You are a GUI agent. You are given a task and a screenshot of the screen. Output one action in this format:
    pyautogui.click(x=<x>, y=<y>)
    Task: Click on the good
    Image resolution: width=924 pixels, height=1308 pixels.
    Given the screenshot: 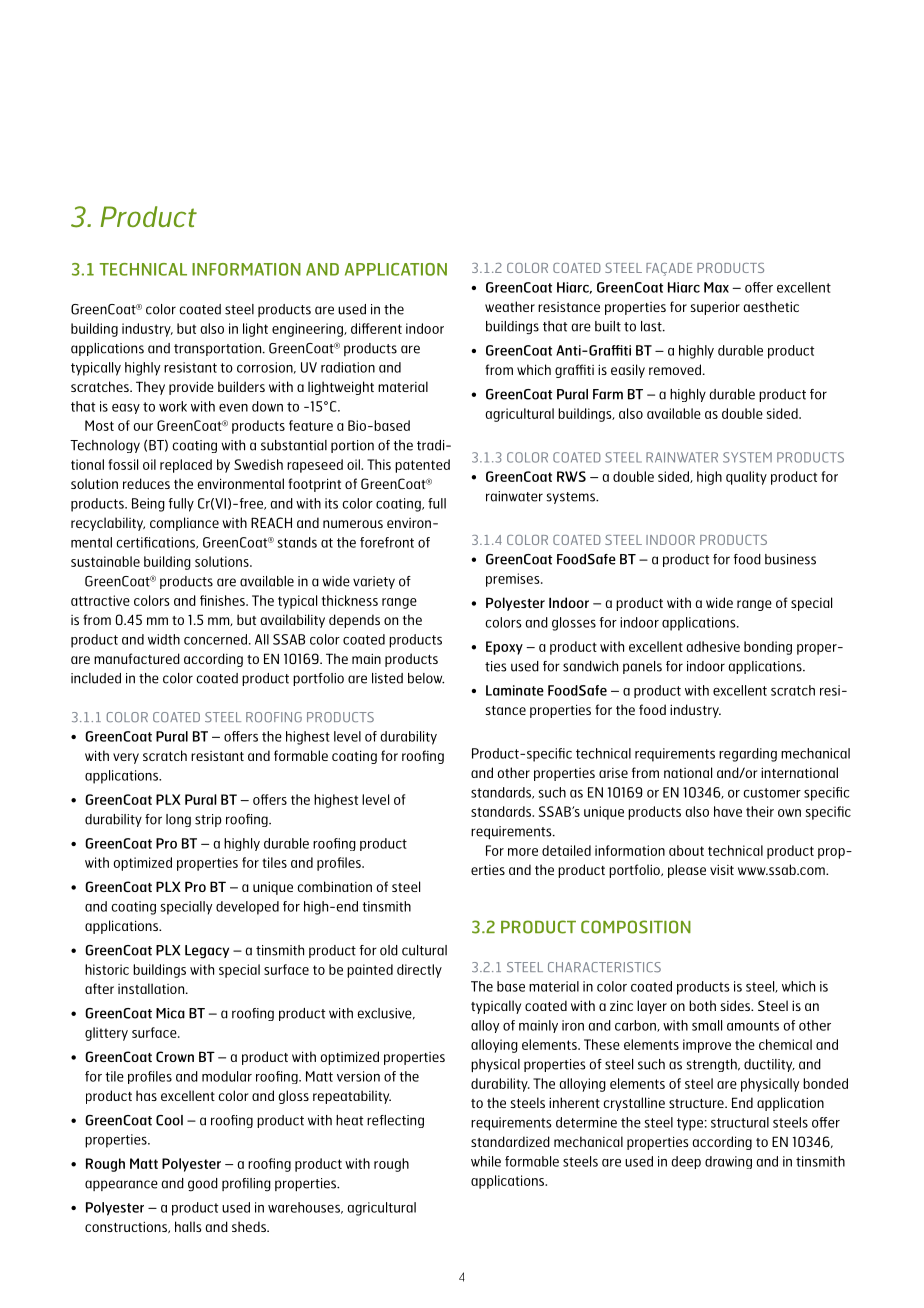 What is the action you would take?
    pyautogui.click(x=203, y=1185)
